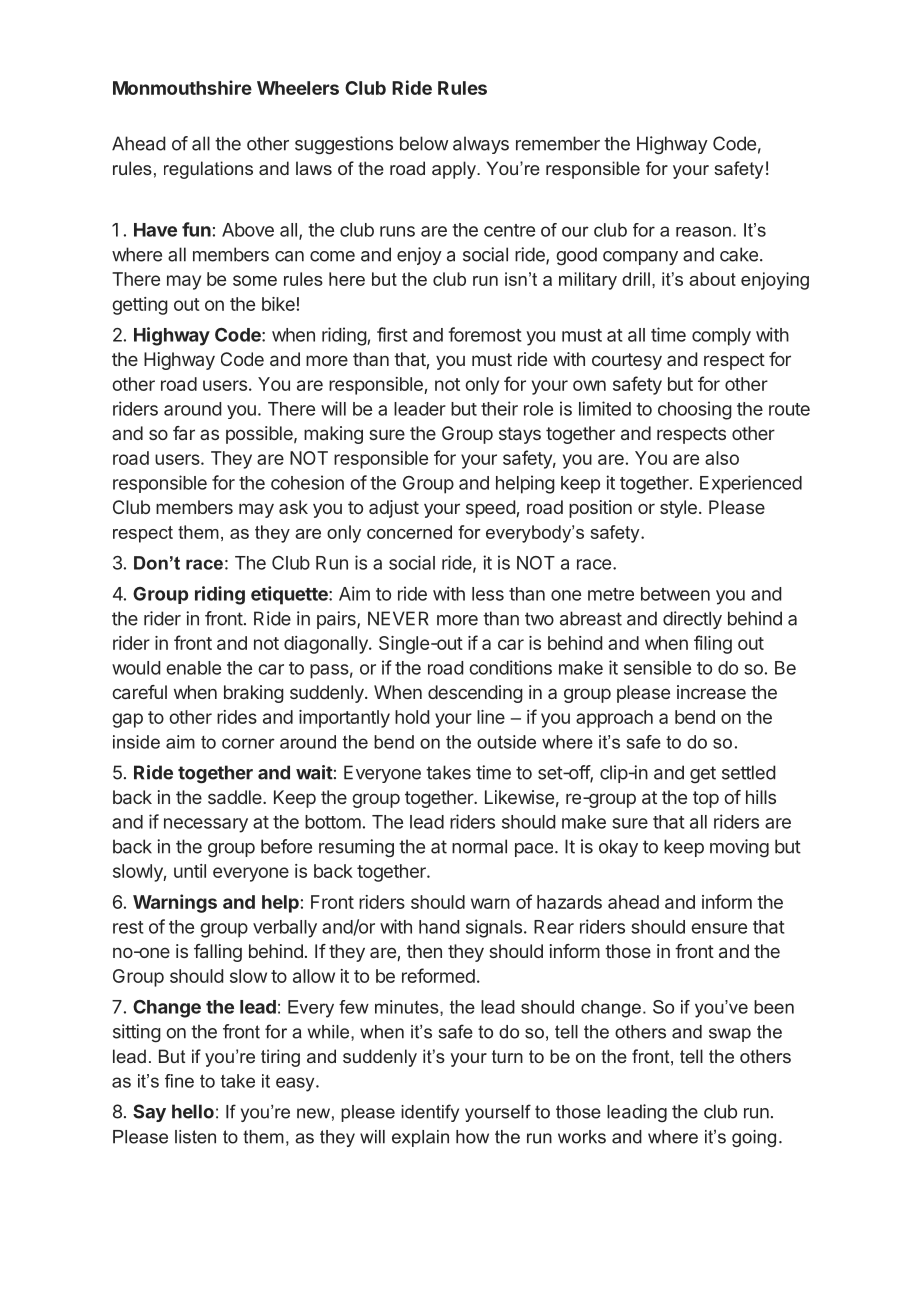 The height and width of the image is (1308, 924). I want to click on going, so click(754, 1138).
